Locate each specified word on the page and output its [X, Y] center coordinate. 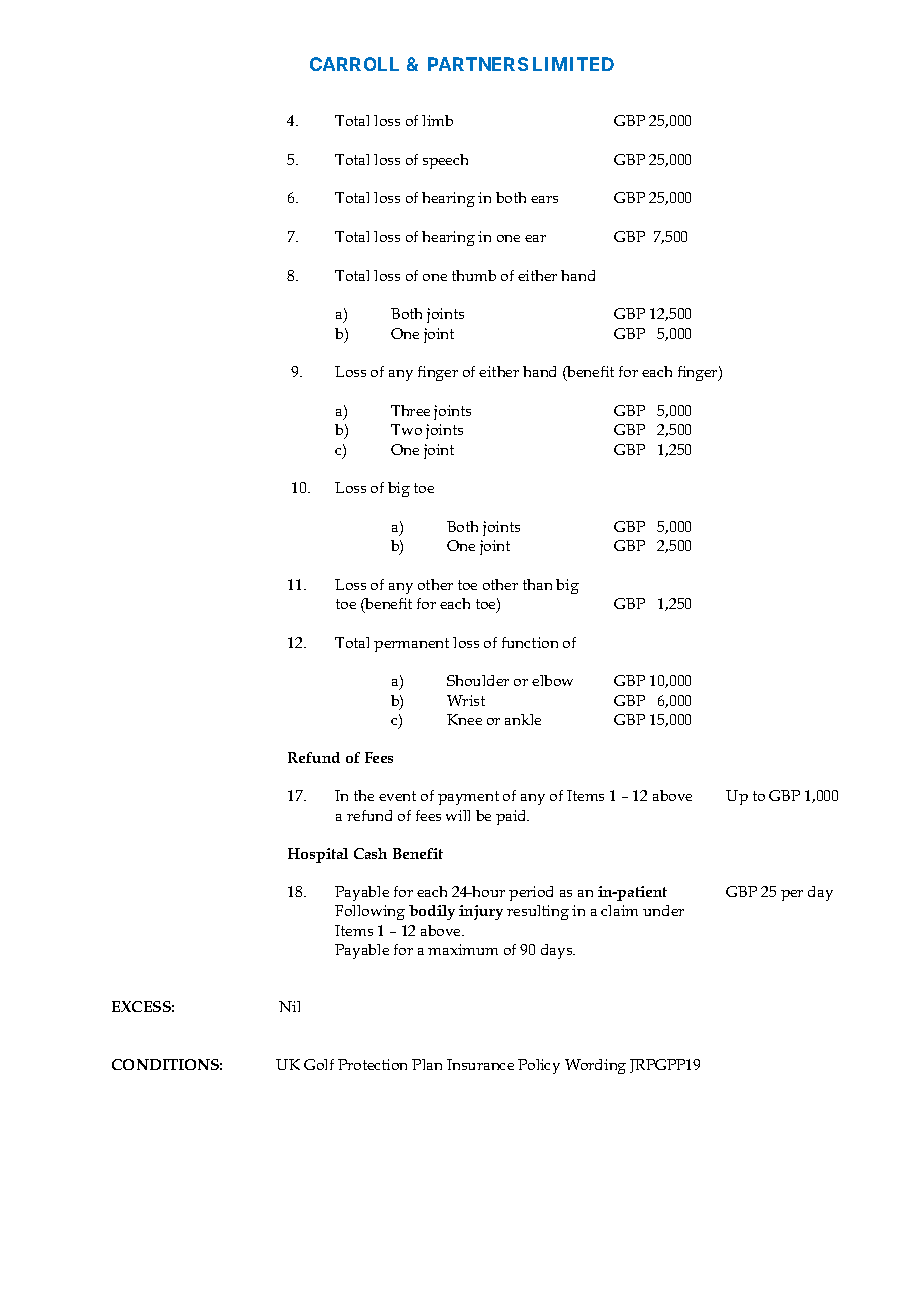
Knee [464, 719]
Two [406, 429]
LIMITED [573, 64]
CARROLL [354, 64]
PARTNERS [478, 64]
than [537, 584]
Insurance [480, 1064]
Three [410, 410]
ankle [523, 719]
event [397, 796]
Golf [319, 1064]
